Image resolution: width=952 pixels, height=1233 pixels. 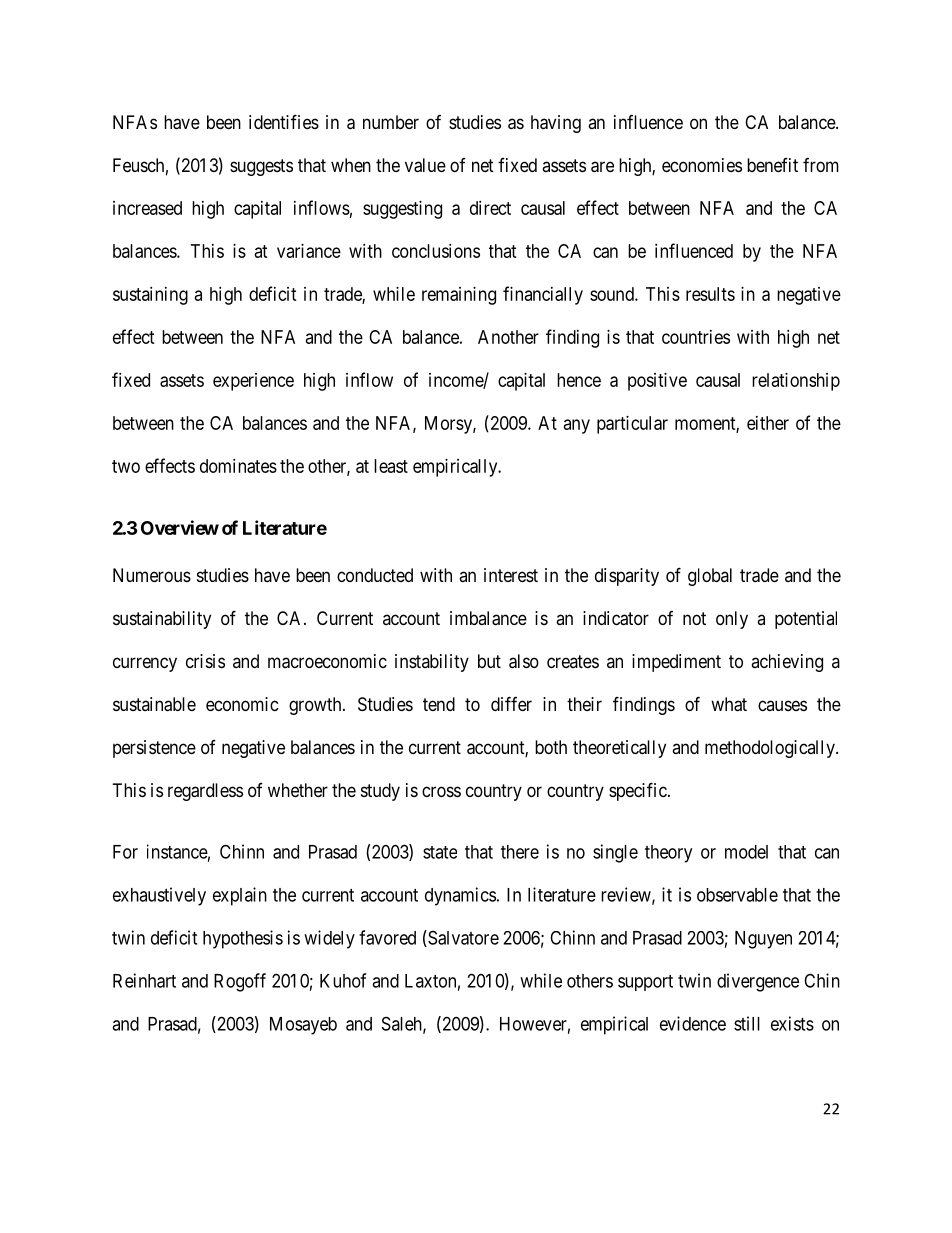 I want to click on Numerous, so click(x=152, y=575).
